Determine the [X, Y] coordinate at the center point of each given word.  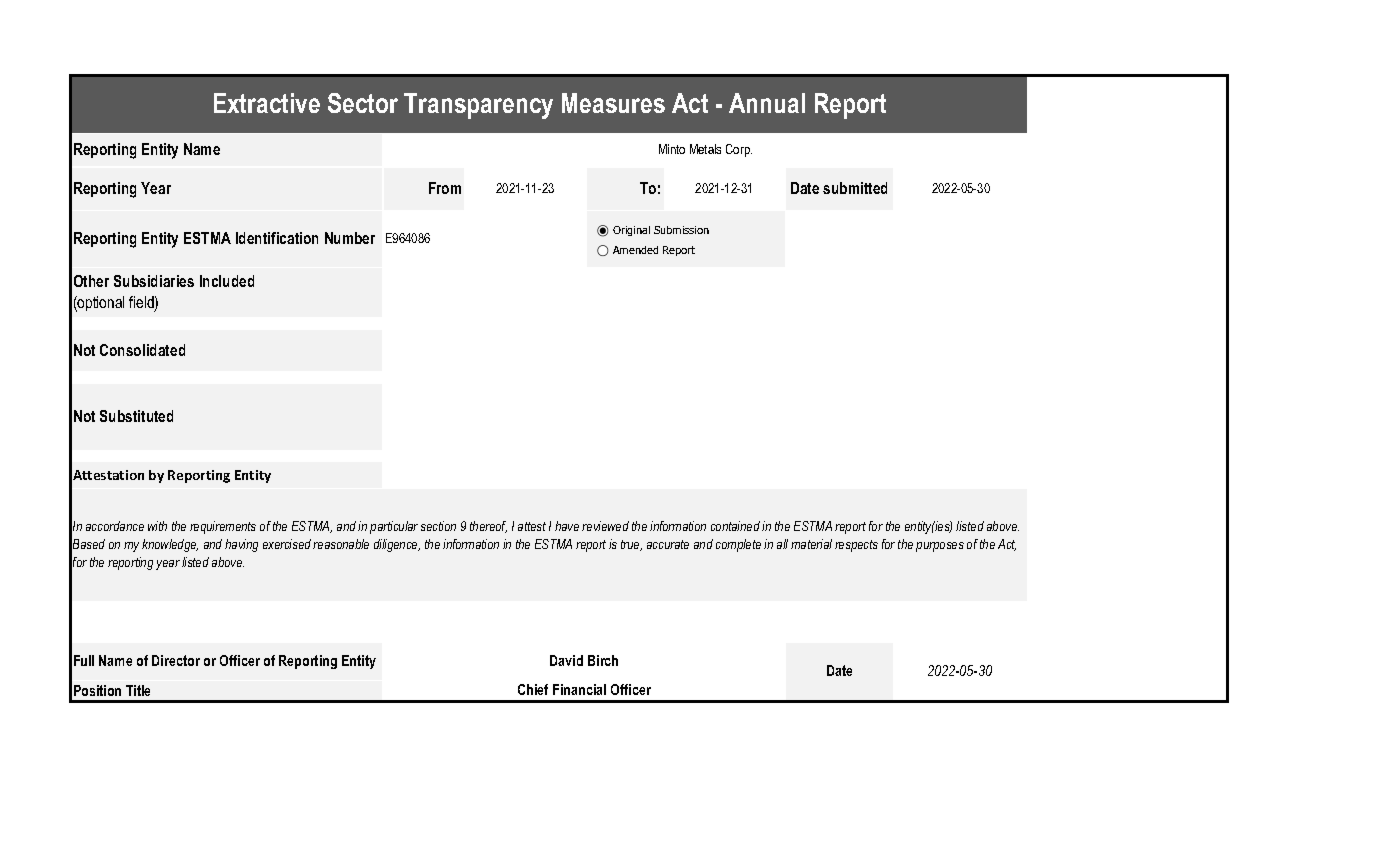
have [567, 526]
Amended [635, 250]
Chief [533, 689]
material [811, 544]
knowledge [170, 545]
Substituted [136, 416]
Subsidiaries [154, 281]
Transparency [478, 106]
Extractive [267, 103]
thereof [488, 527]
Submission [681, 230]
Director [176, 660]
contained [735, 526]
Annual [767, 103]
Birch [603, 660]
